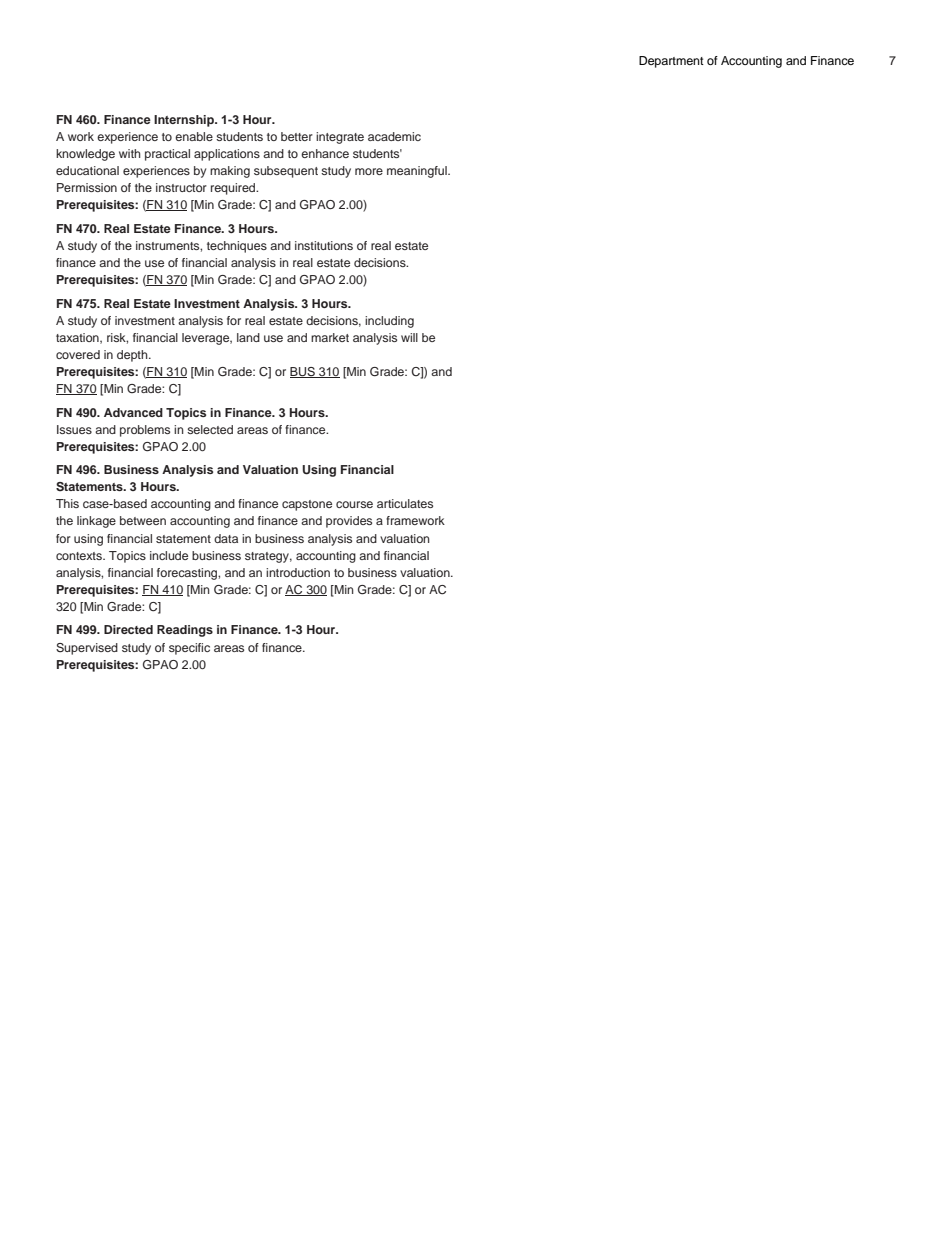 This screenshot has width=952, height=1233. Describe the element at coordinates (671, 62) in the screenshot. I see `Department` at that location.
